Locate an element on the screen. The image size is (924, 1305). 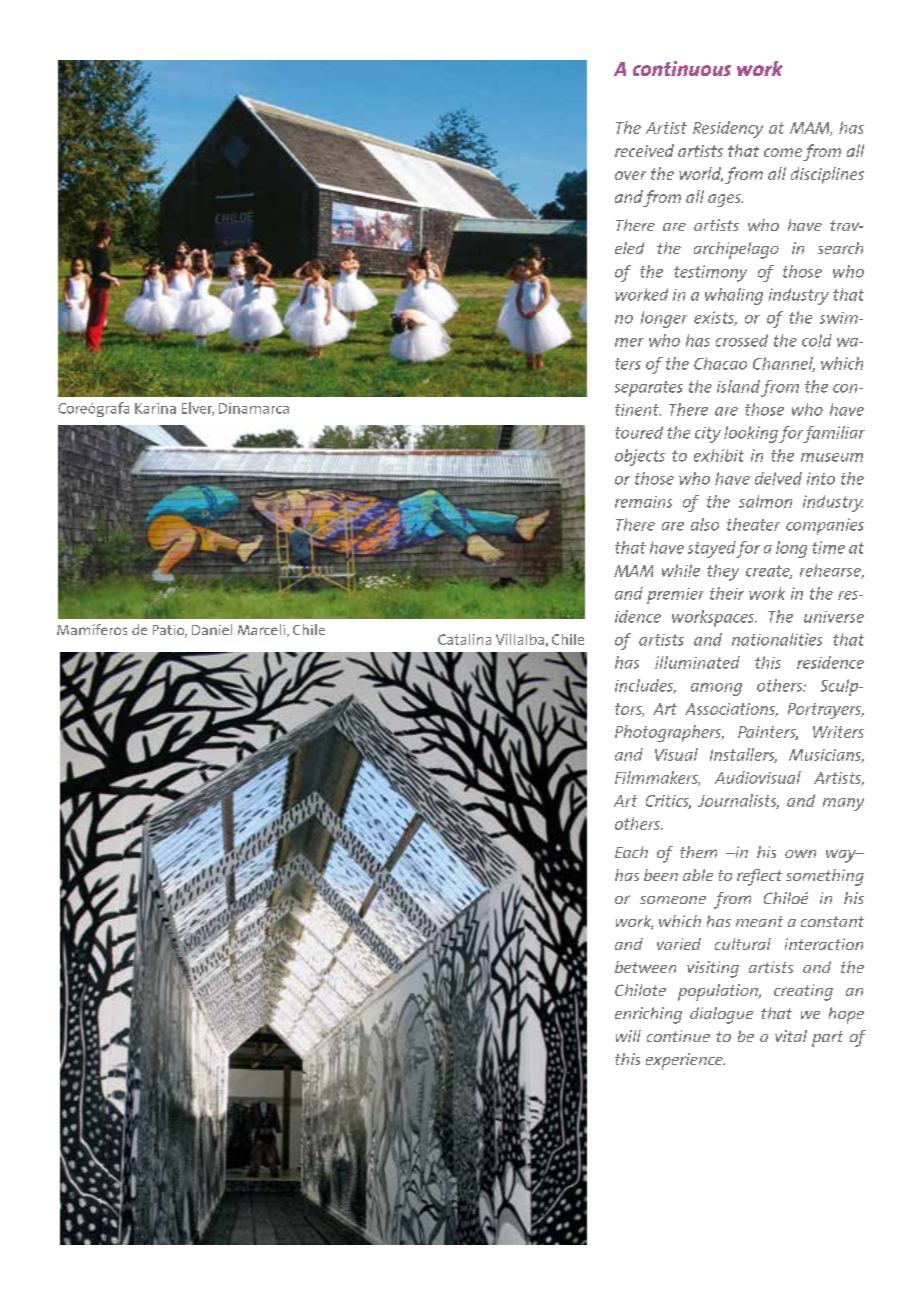
nationalities is located at coordinates (777, 639).
